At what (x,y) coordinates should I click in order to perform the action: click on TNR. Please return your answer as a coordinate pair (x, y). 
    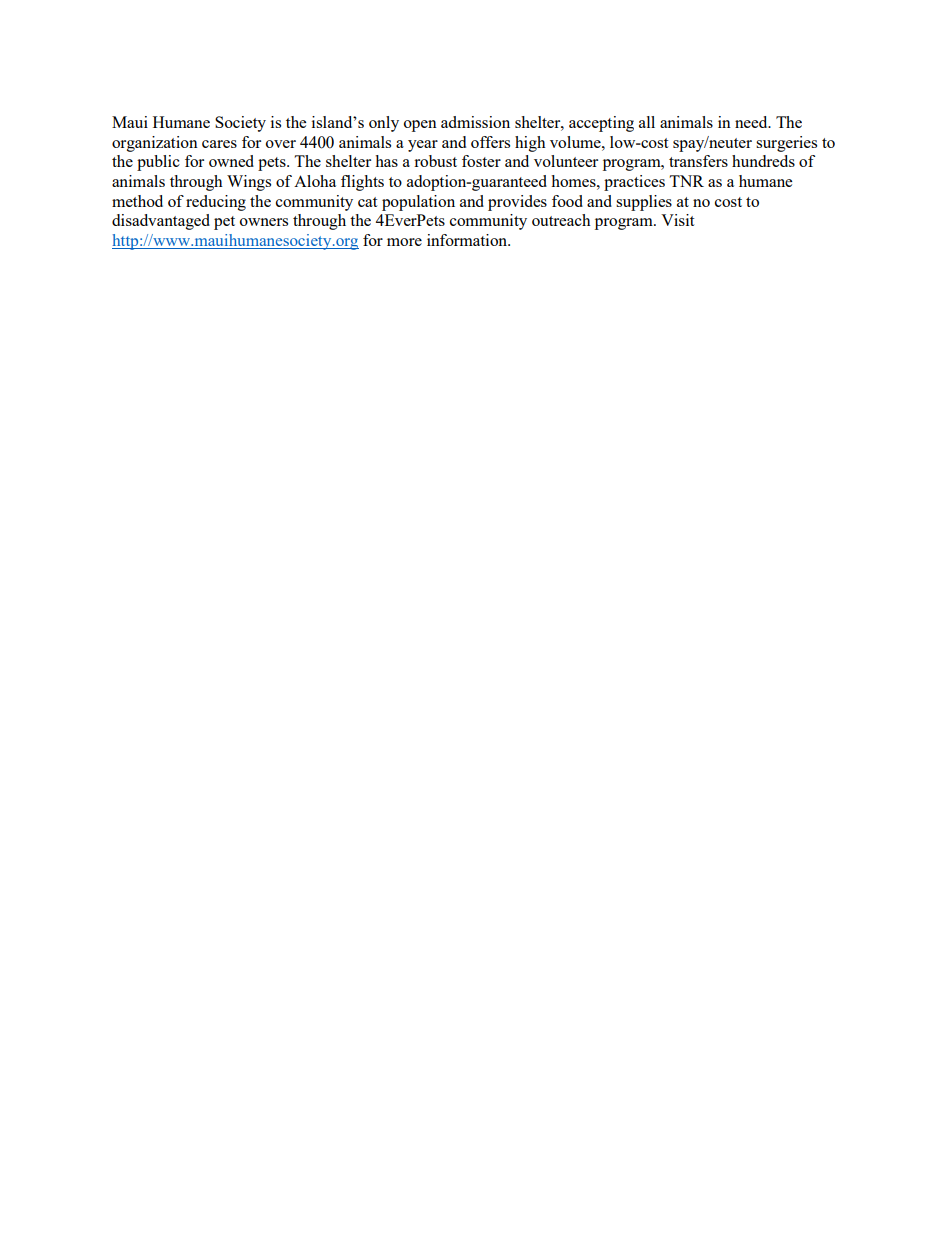
    Looking at the image, I should click on (686, 181).
